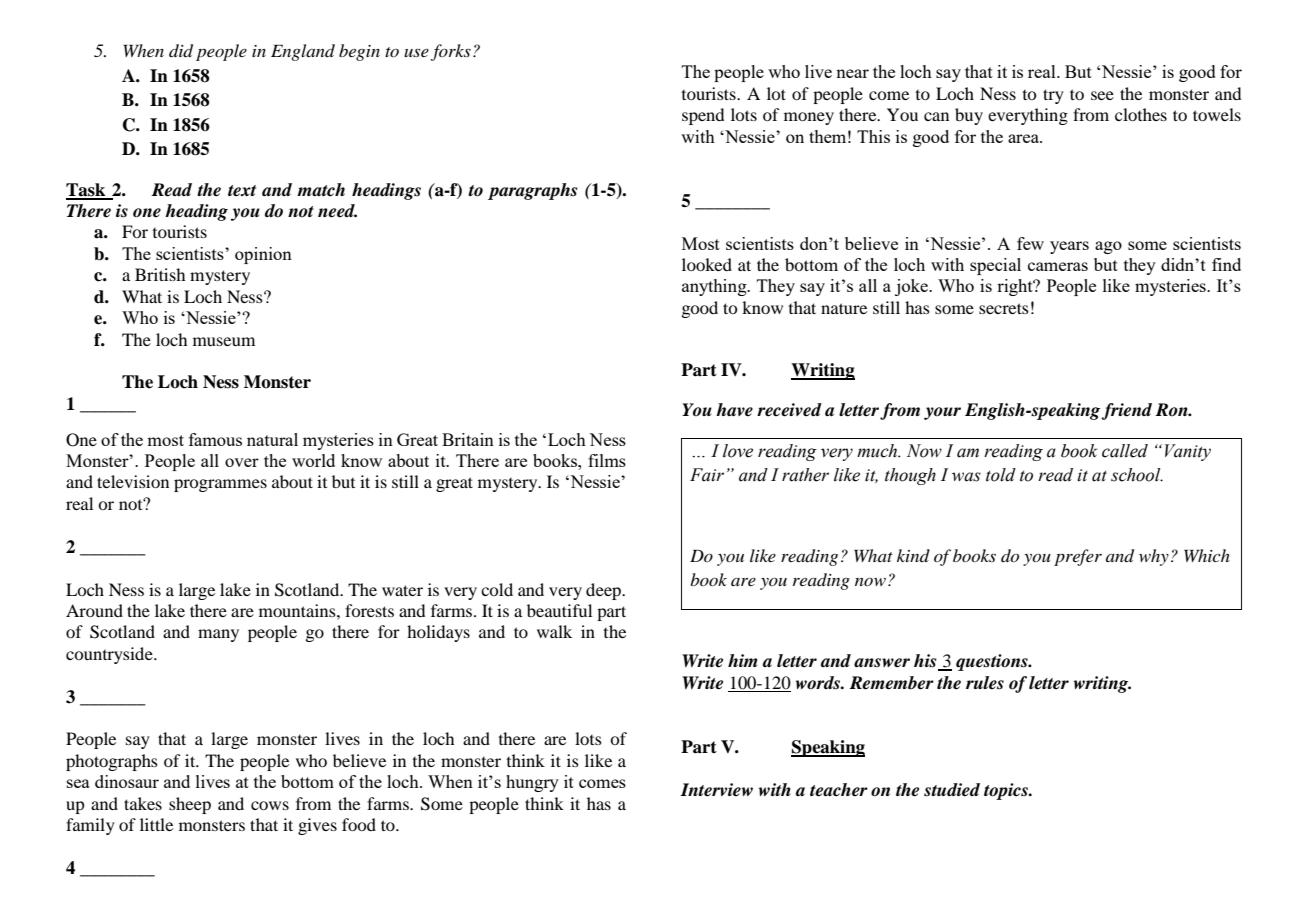  I want to click on mountains, so click(298, 610).
